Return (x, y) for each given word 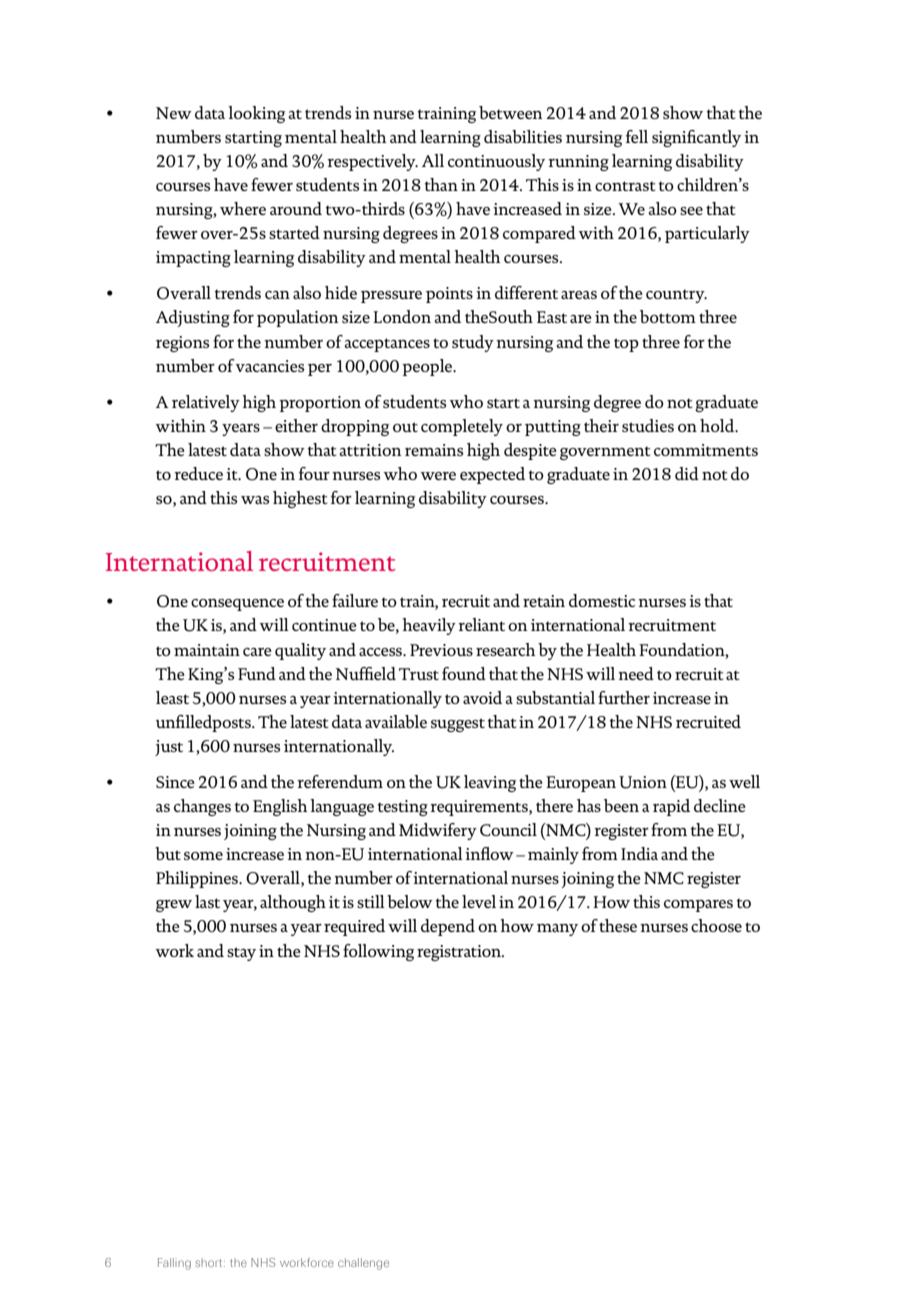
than (441, 184)
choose (716, 925)
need (636, 673)
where (243, 208)
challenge (363, 1264)
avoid (482, 697)
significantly (696, 138)
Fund (257, 673)
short (210, 1263)
